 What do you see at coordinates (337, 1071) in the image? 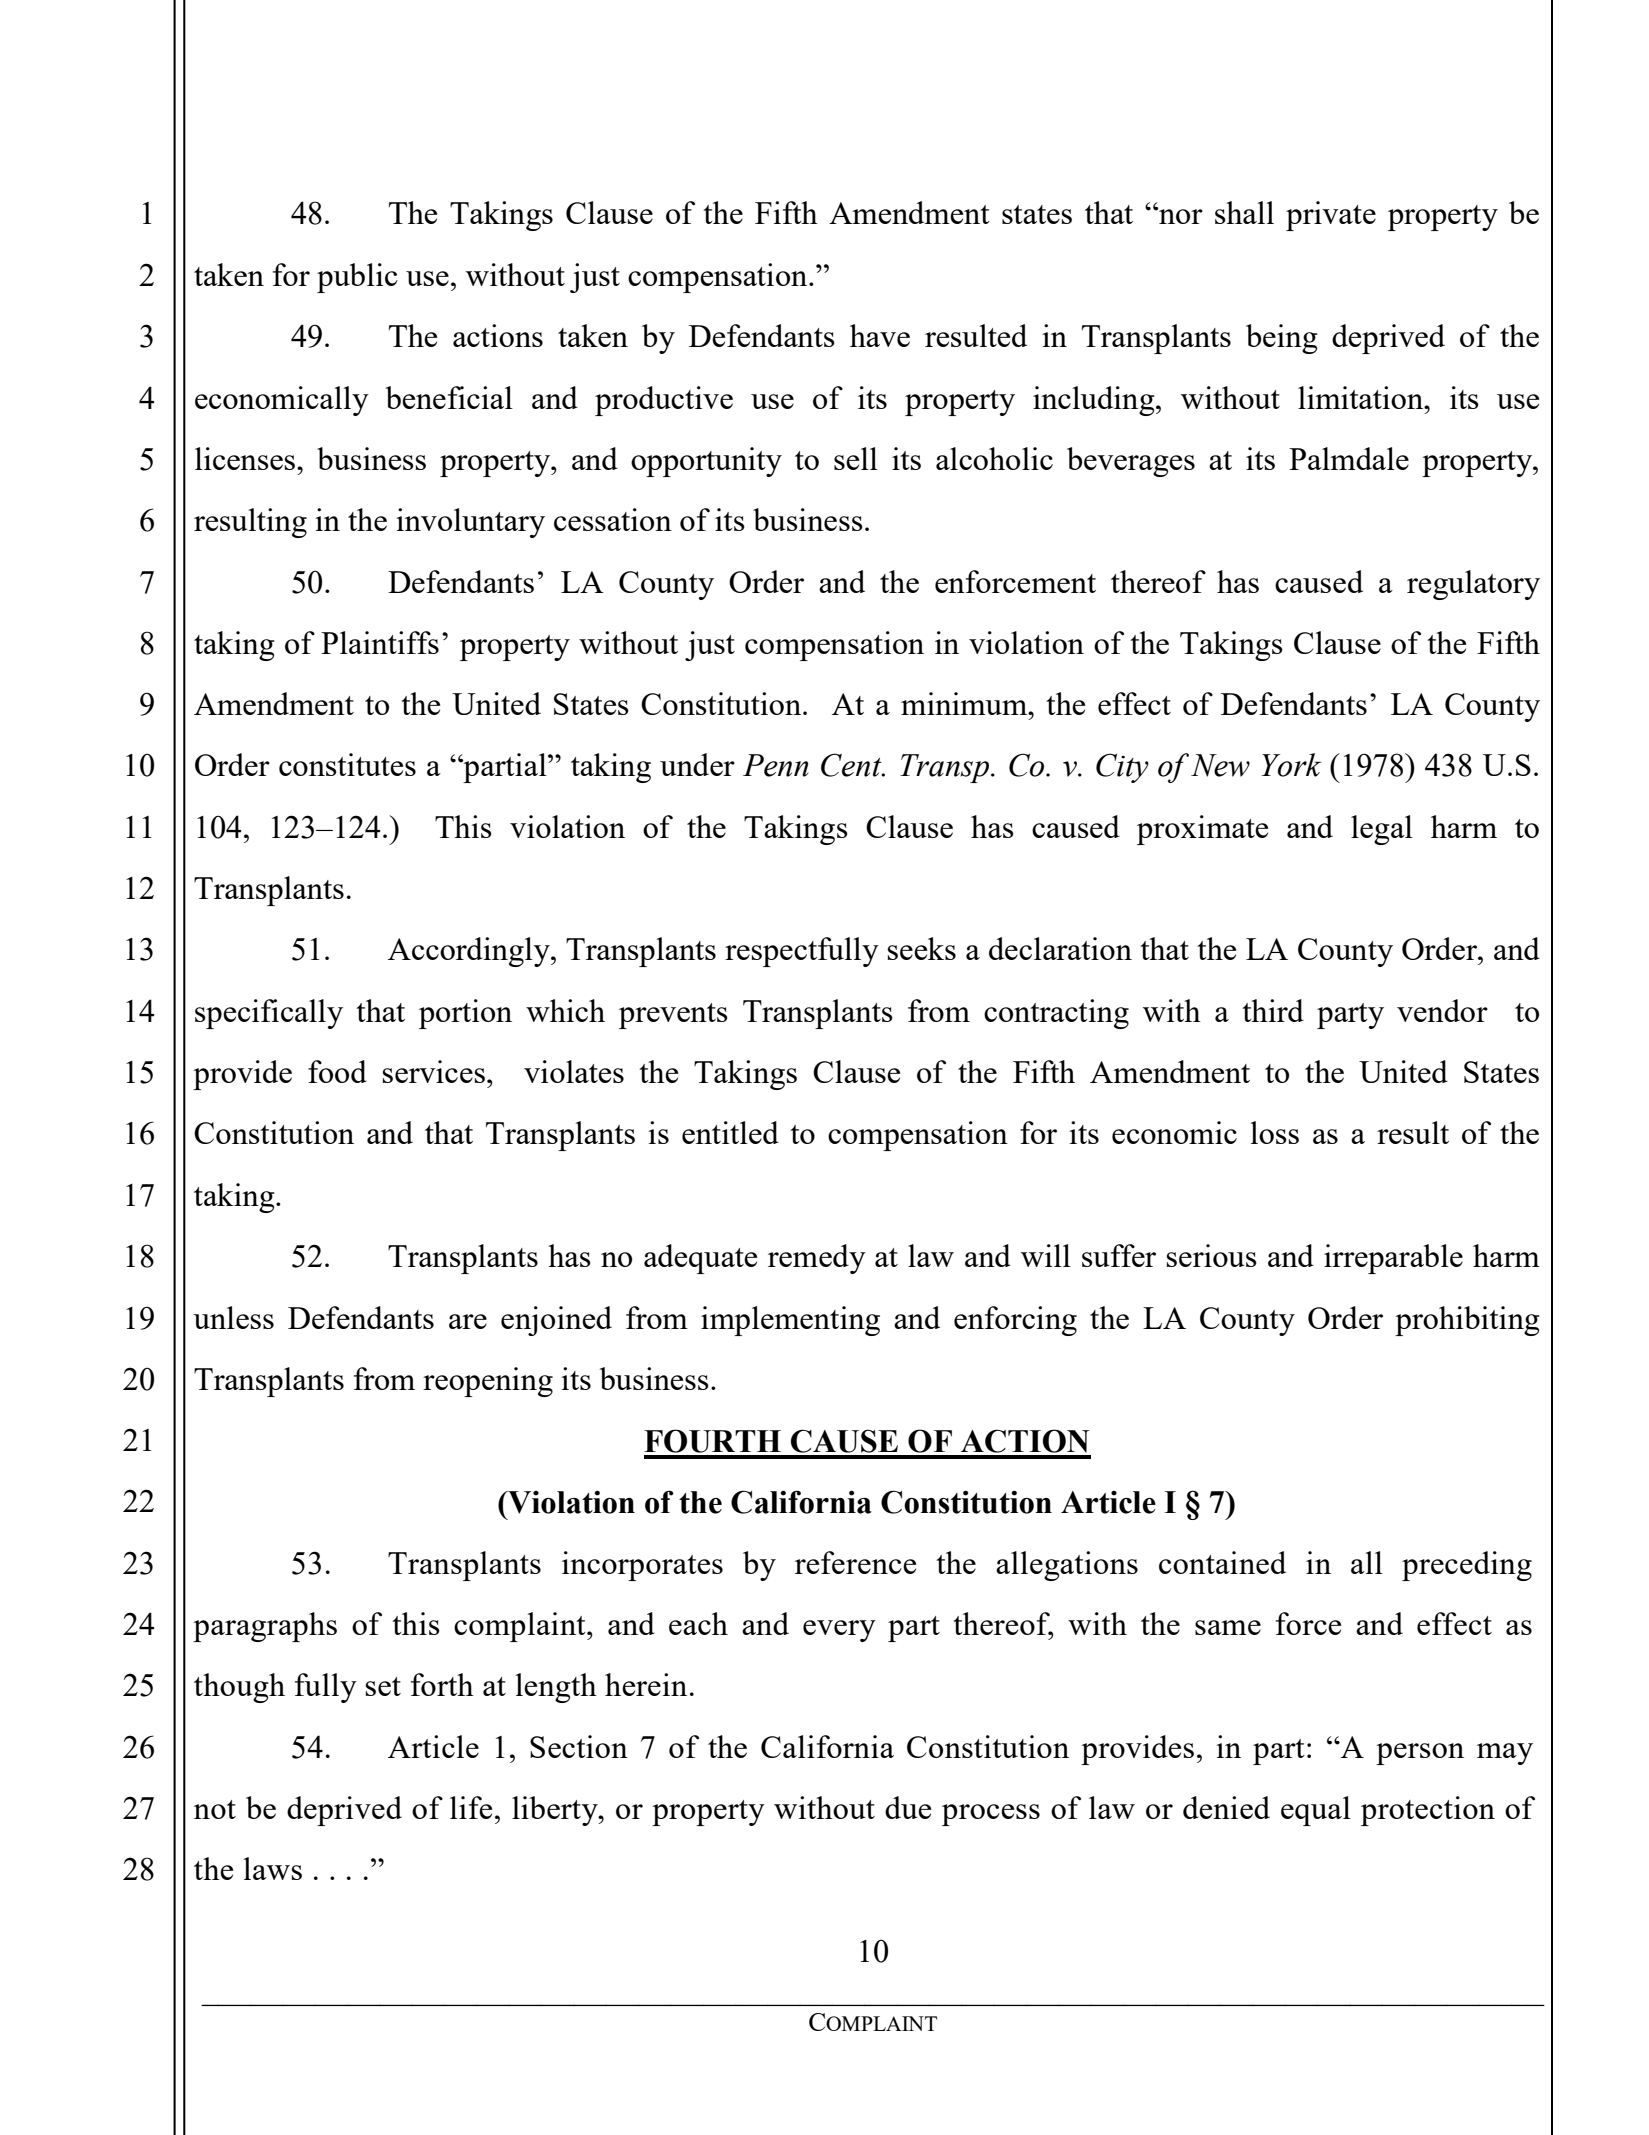
I see `food` at bounding box center [337, 1071].
